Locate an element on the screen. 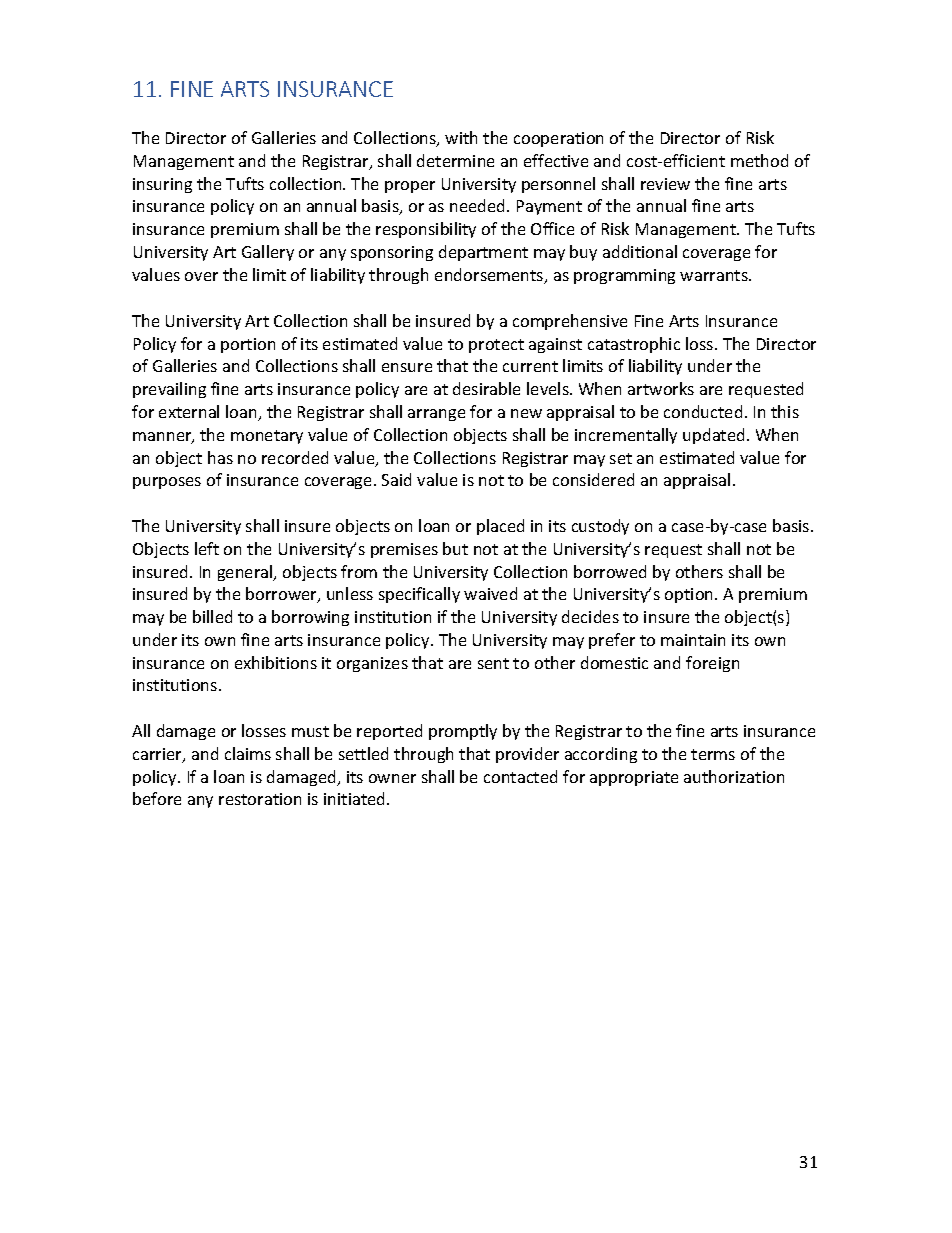 Image resolution: width=952 pixels, height=1233 pixels. authorization is located at coordinates (734, 776).
